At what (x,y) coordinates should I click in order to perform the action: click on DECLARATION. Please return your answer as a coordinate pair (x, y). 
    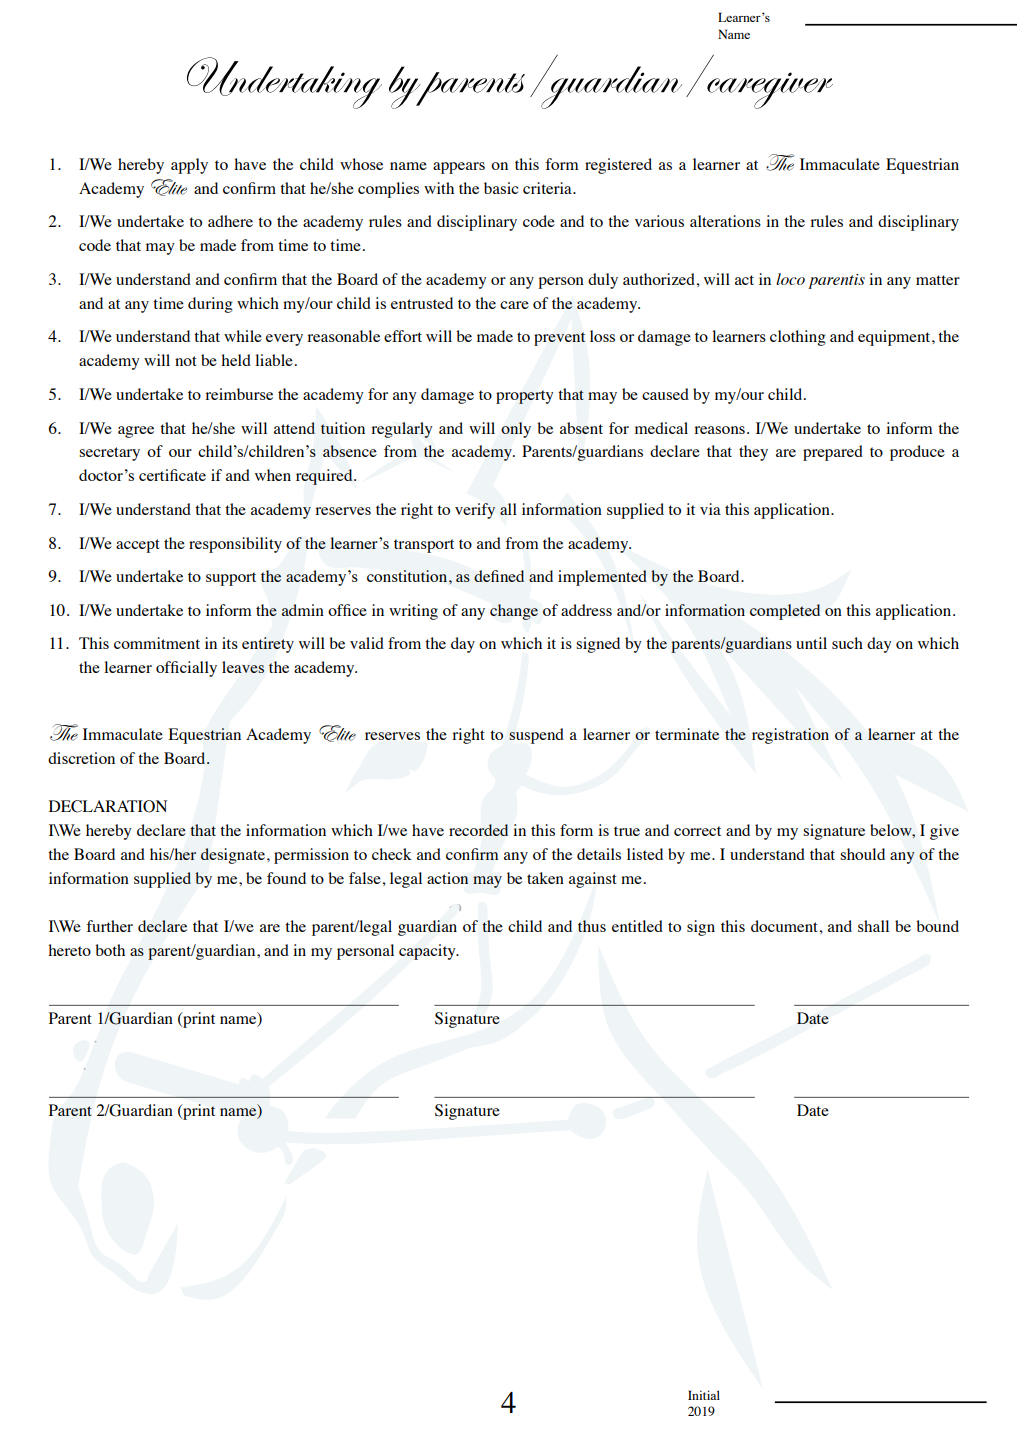
    Looking at the image, I should click on (108, 806).
